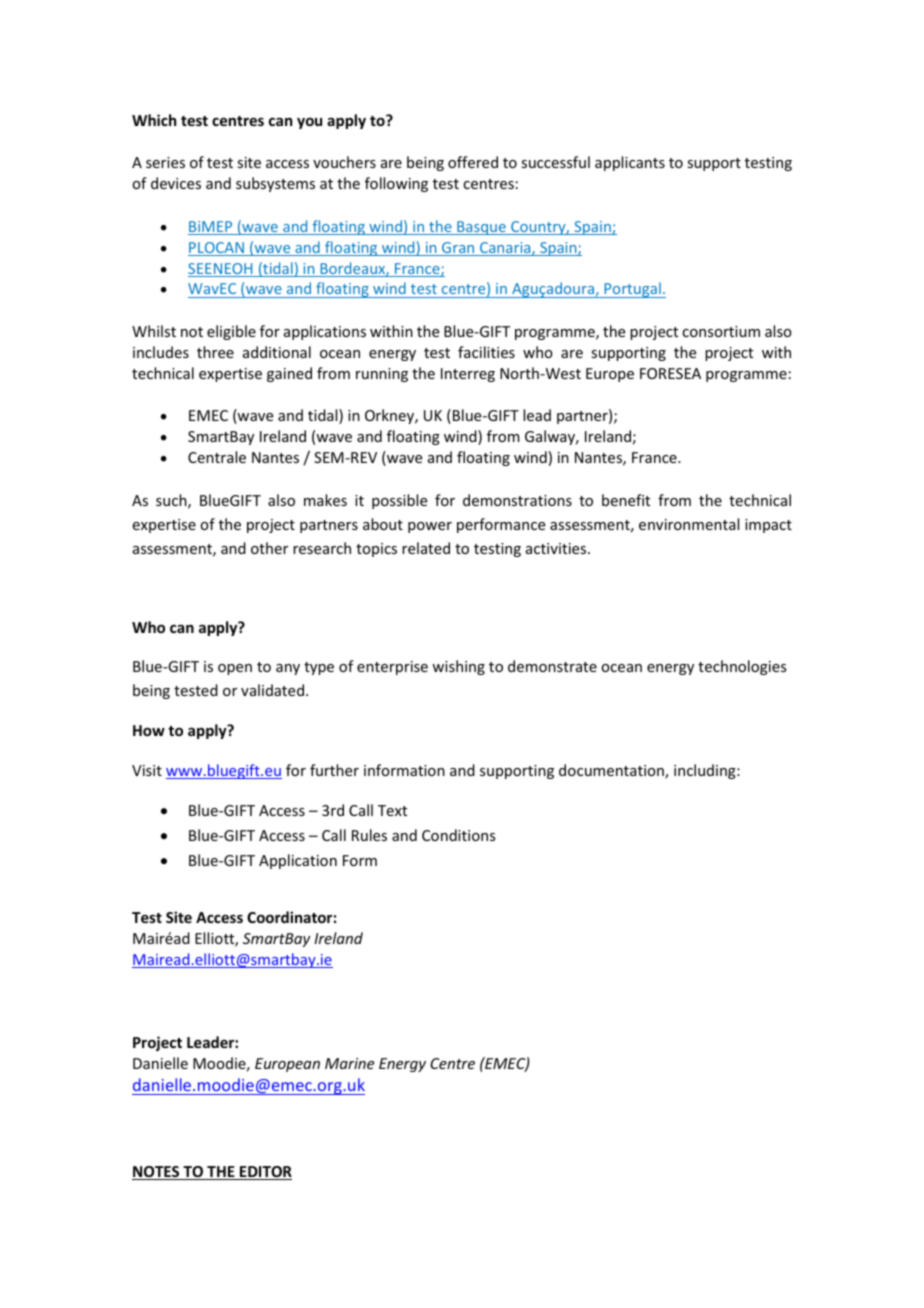 This screenshot has height=1308, width=924. I want to click on series, so click(165, 162).
